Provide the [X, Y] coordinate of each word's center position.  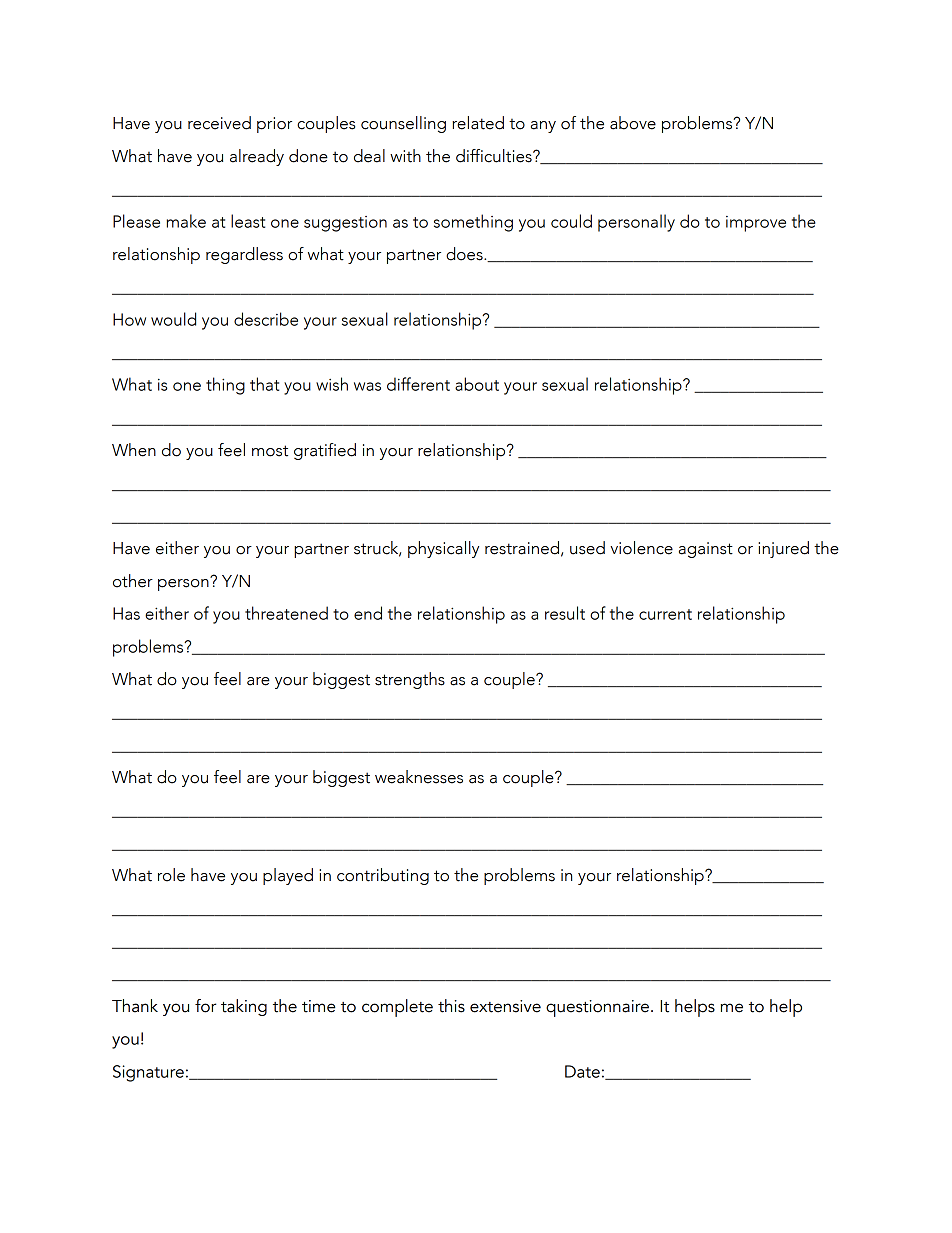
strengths [410, 680]
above [633, 123]
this [451, 1006]
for [206, 1006]
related [478, 123]
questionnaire [597, 1008]
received [219, 123]
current [665, 614]
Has [126, 613]
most [270, 451]
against [706, 550]
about [477, 384]
